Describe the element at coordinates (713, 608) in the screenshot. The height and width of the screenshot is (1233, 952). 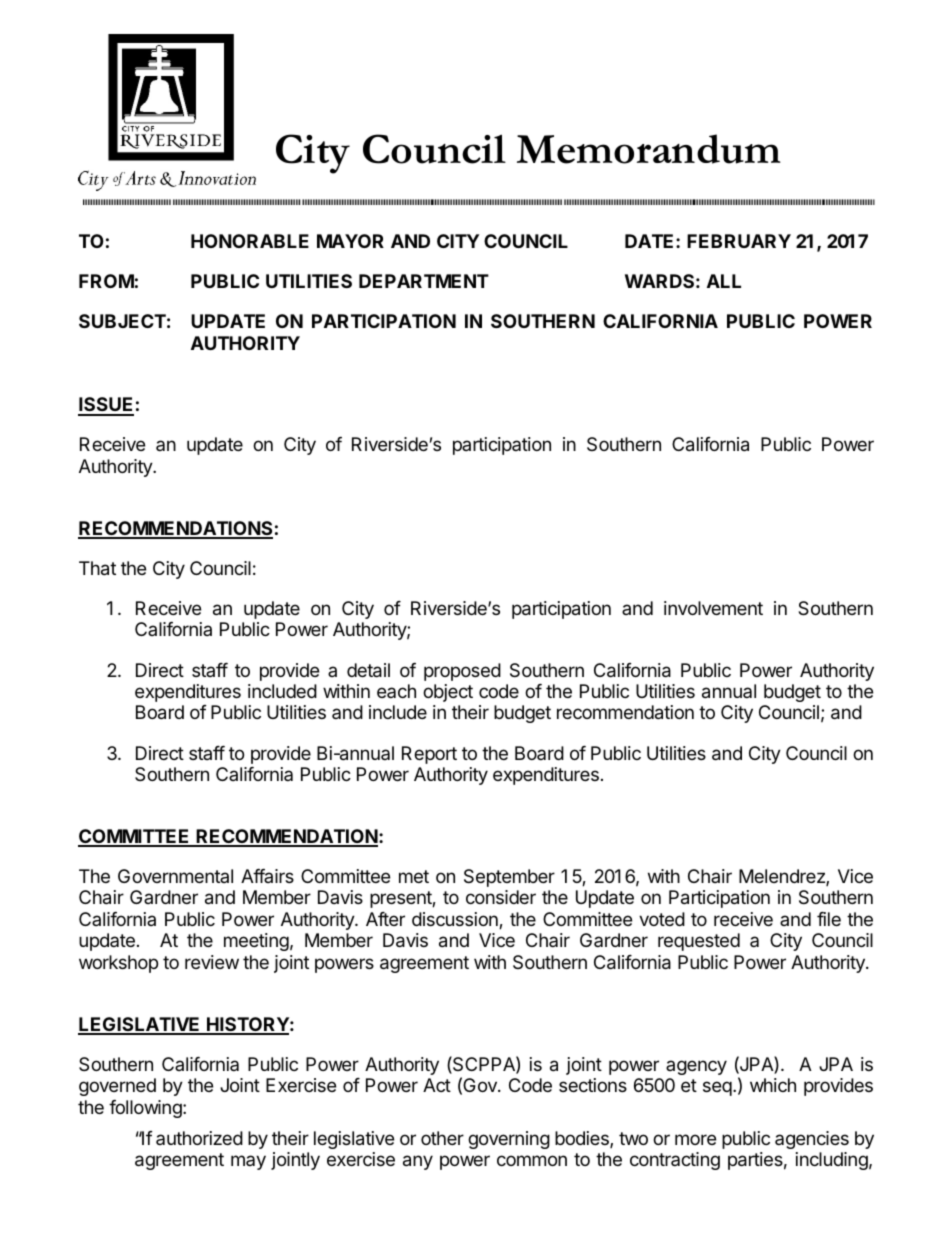
I see `involvement` at that location.
